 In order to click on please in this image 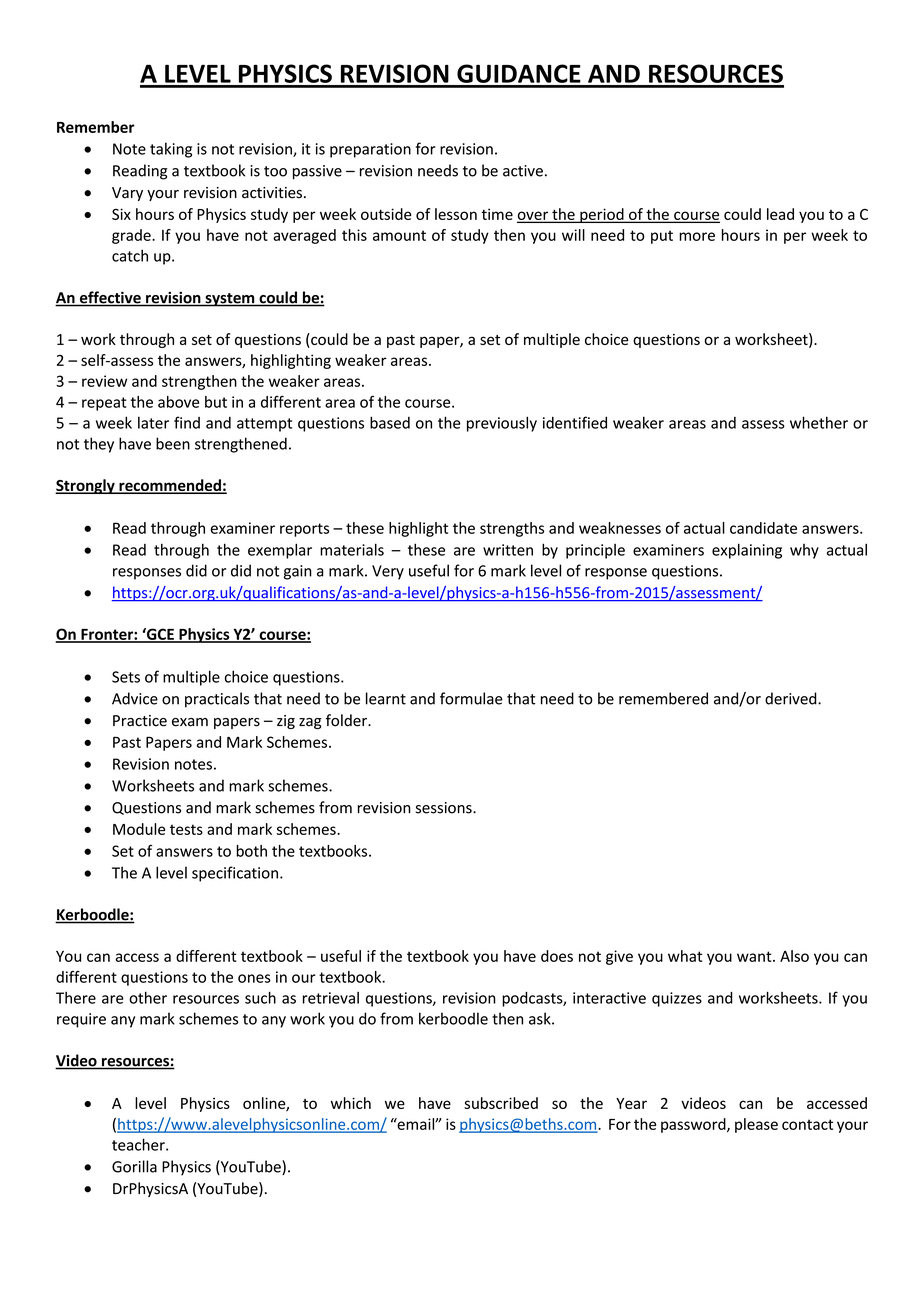, I will do `click(756, 1125)`.
